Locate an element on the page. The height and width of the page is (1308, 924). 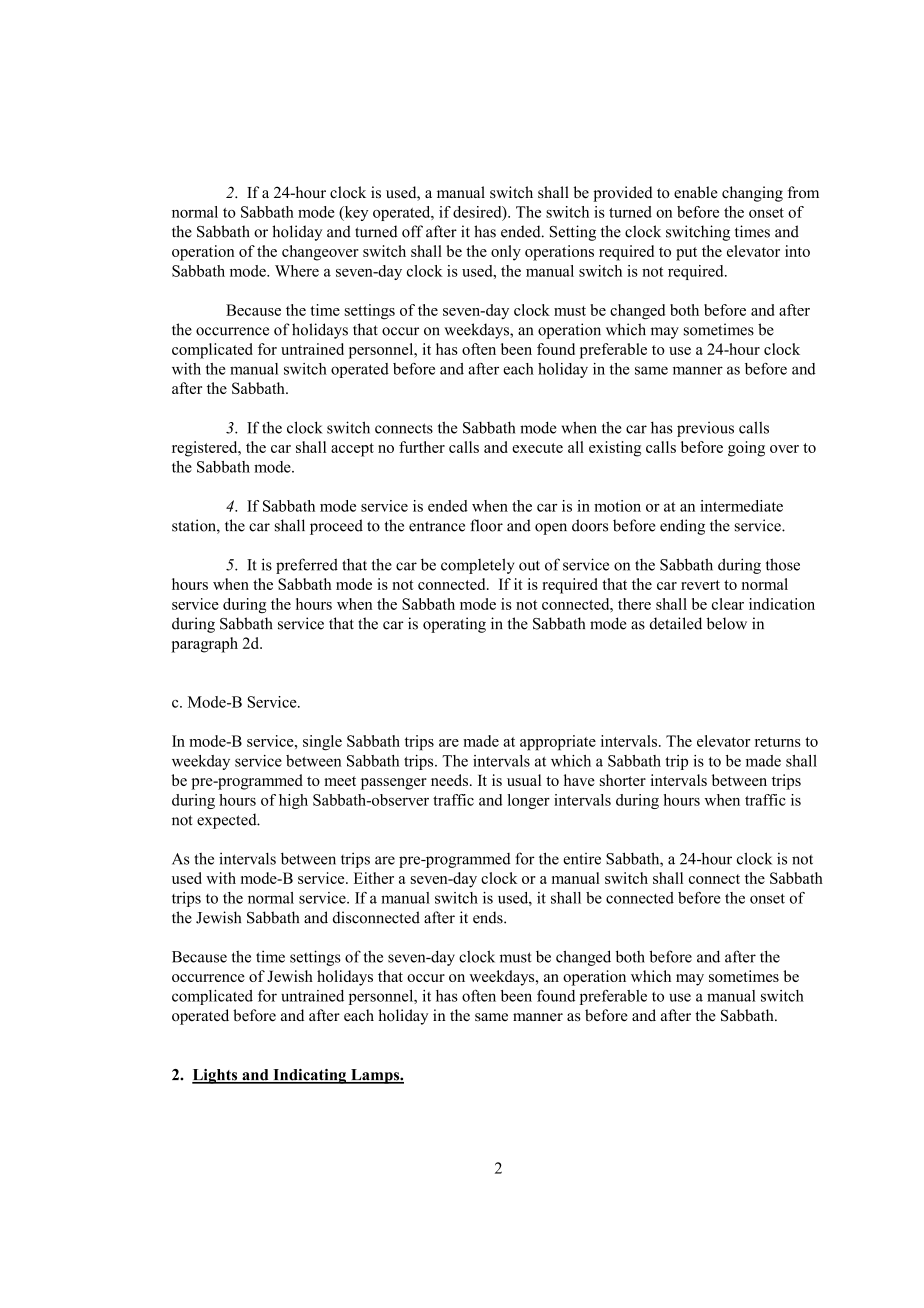
paragraph is located at coordinates (204, 645).
